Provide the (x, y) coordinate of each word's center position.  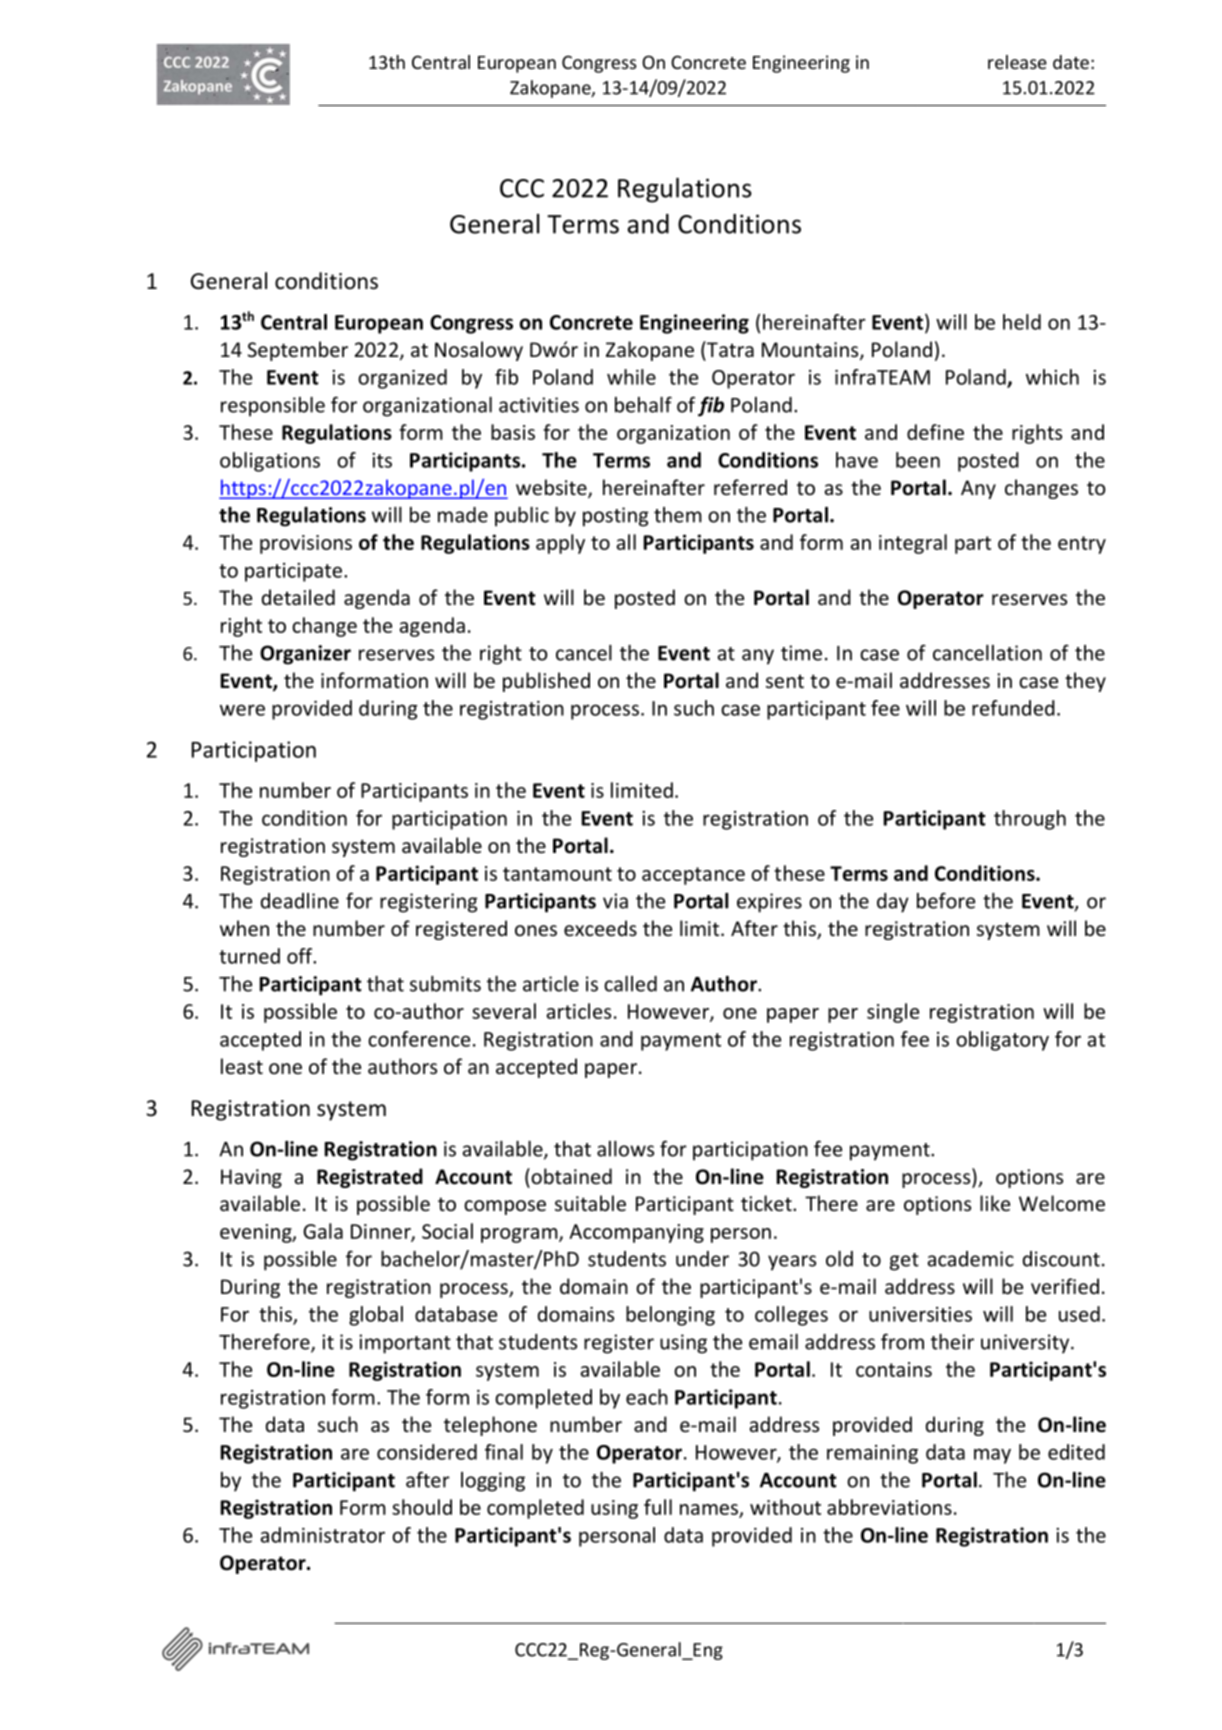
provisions (306, 544)
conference (419, 1039)
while (631, 377)
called (630, 984)
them (678, 515)
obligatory (1002, 1041)
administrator (322, 1535)
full (658, 1507)
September (298, 351)
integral (913, 544)
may (992, 1456)
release (1017, 62)
